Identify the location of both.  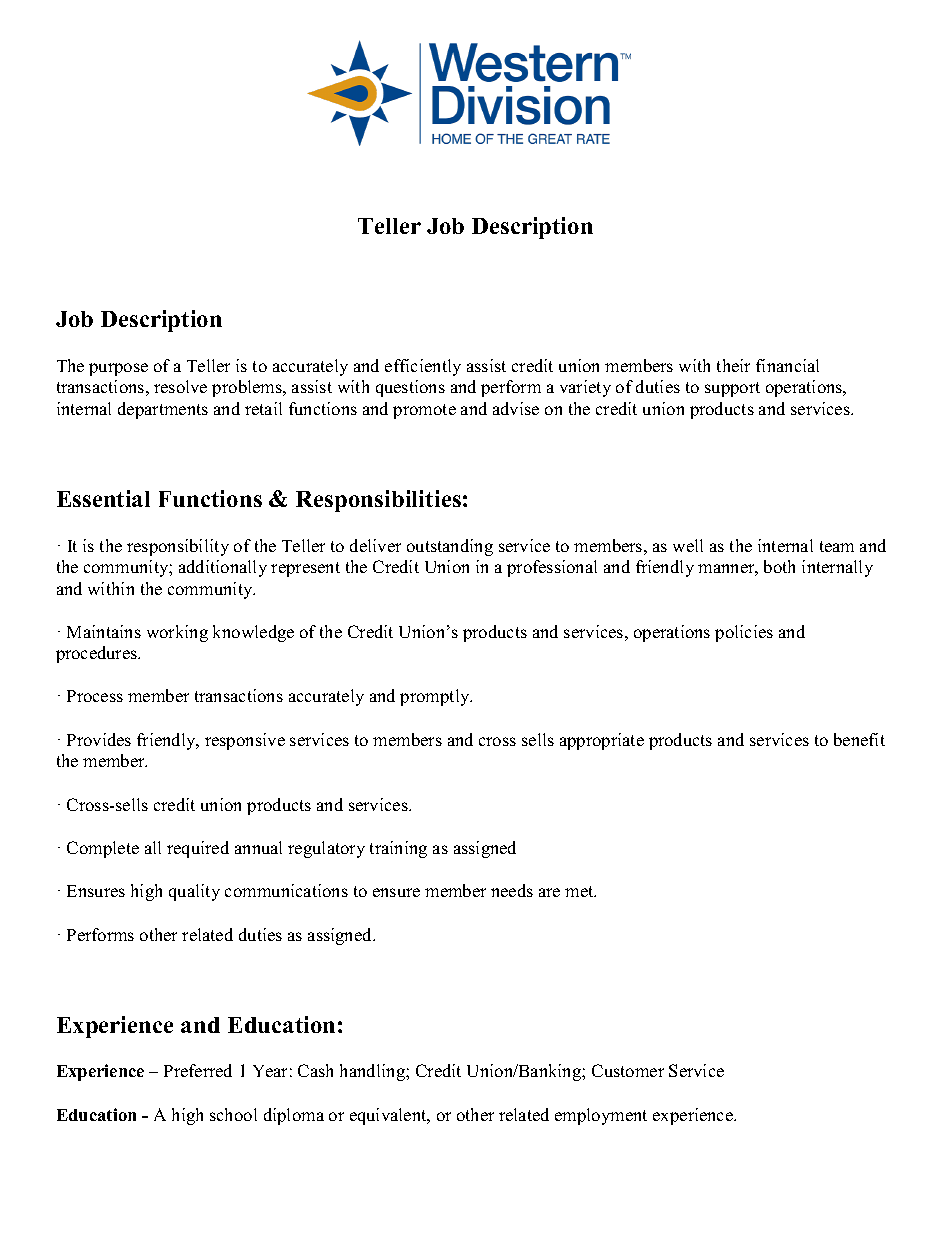
(779, 566).
